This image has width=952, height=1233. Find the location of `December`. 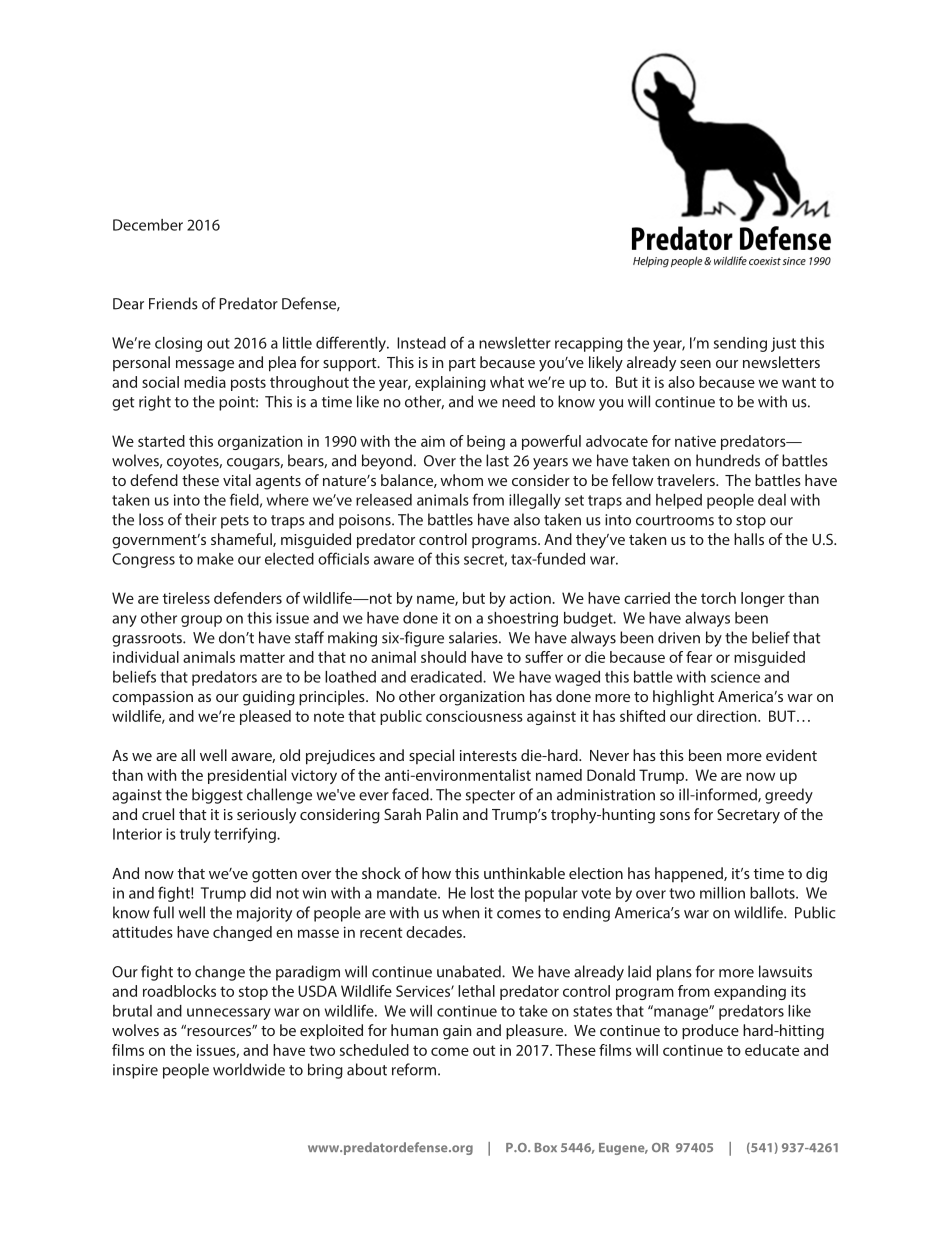

December is located at coordinates (148, 225).
